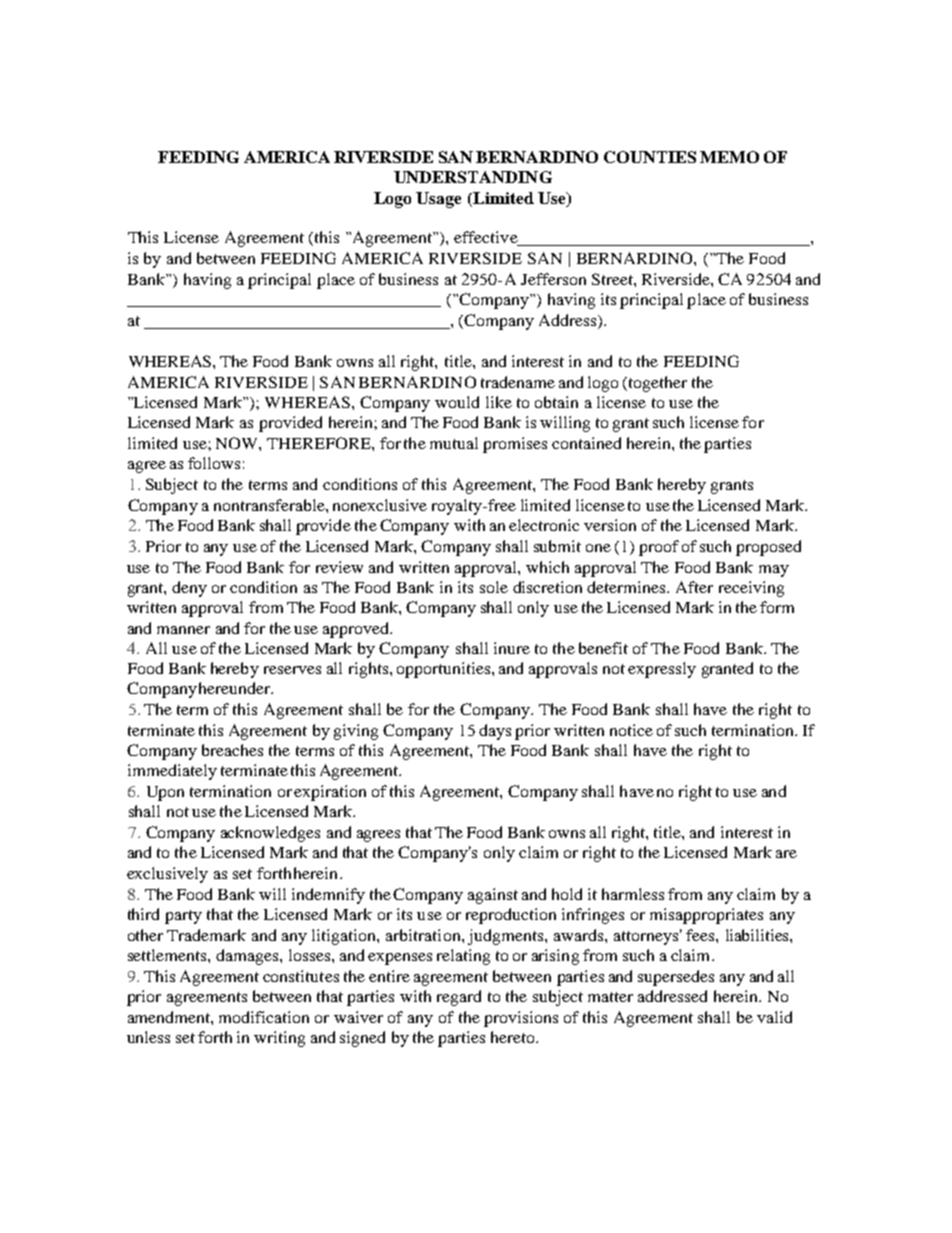 The height and width of the page is (1233, 952). What do you see at coordinates (454, 443) in the page?
I see `mutual` at bounding box center [454, 443].
